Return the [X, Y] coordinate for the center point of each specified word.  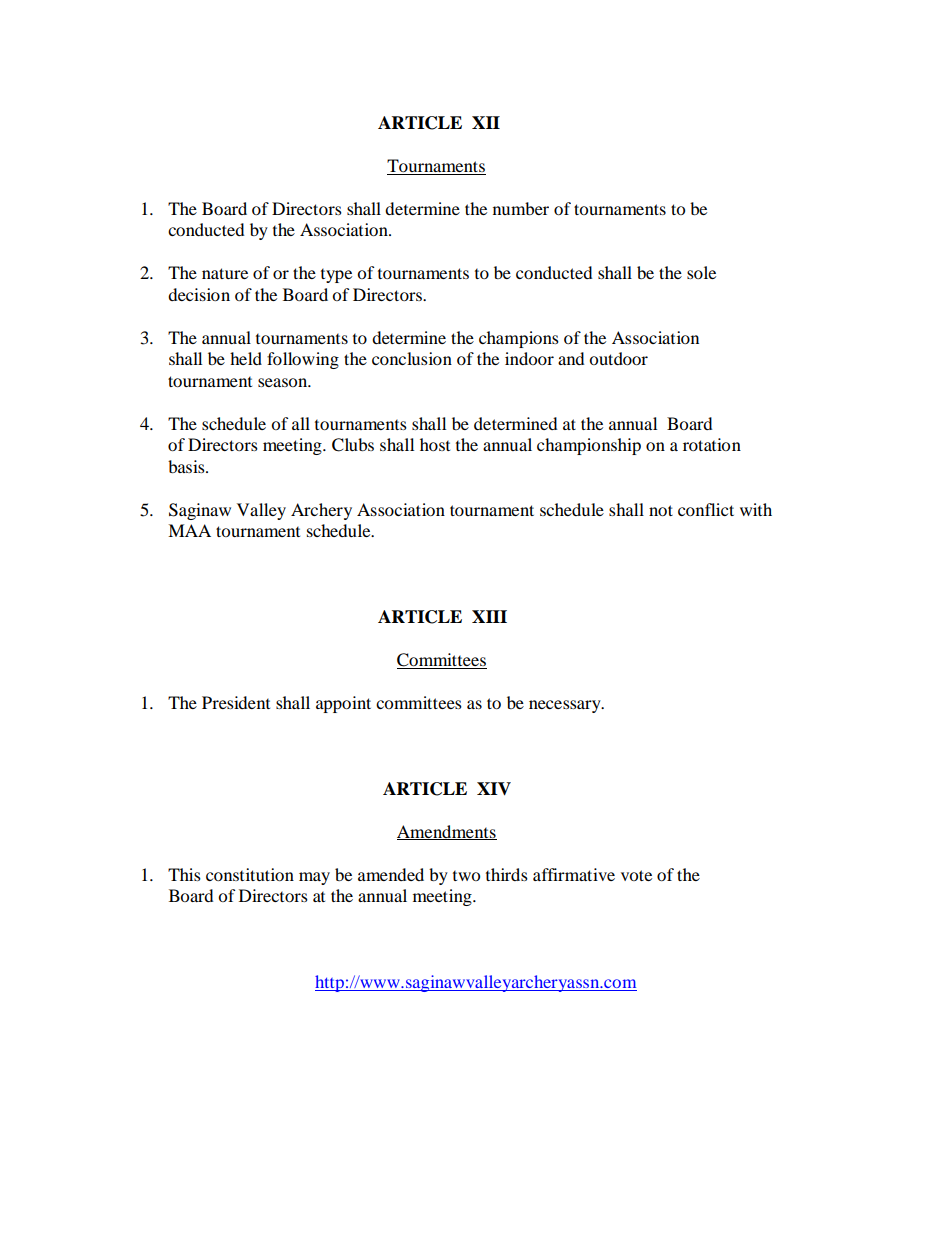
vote [636, 875]
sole [701, 272]
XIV [494, 789]
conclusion [412, 358]
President [236, 702]
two [466, 875]
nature [225, 273]
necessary [566, 706]
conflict [706, 509]
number [521, 208]
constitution [250, 874]
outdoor [618, 358]
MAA [189, 530]
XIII [489, 616]
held [246, 358]
